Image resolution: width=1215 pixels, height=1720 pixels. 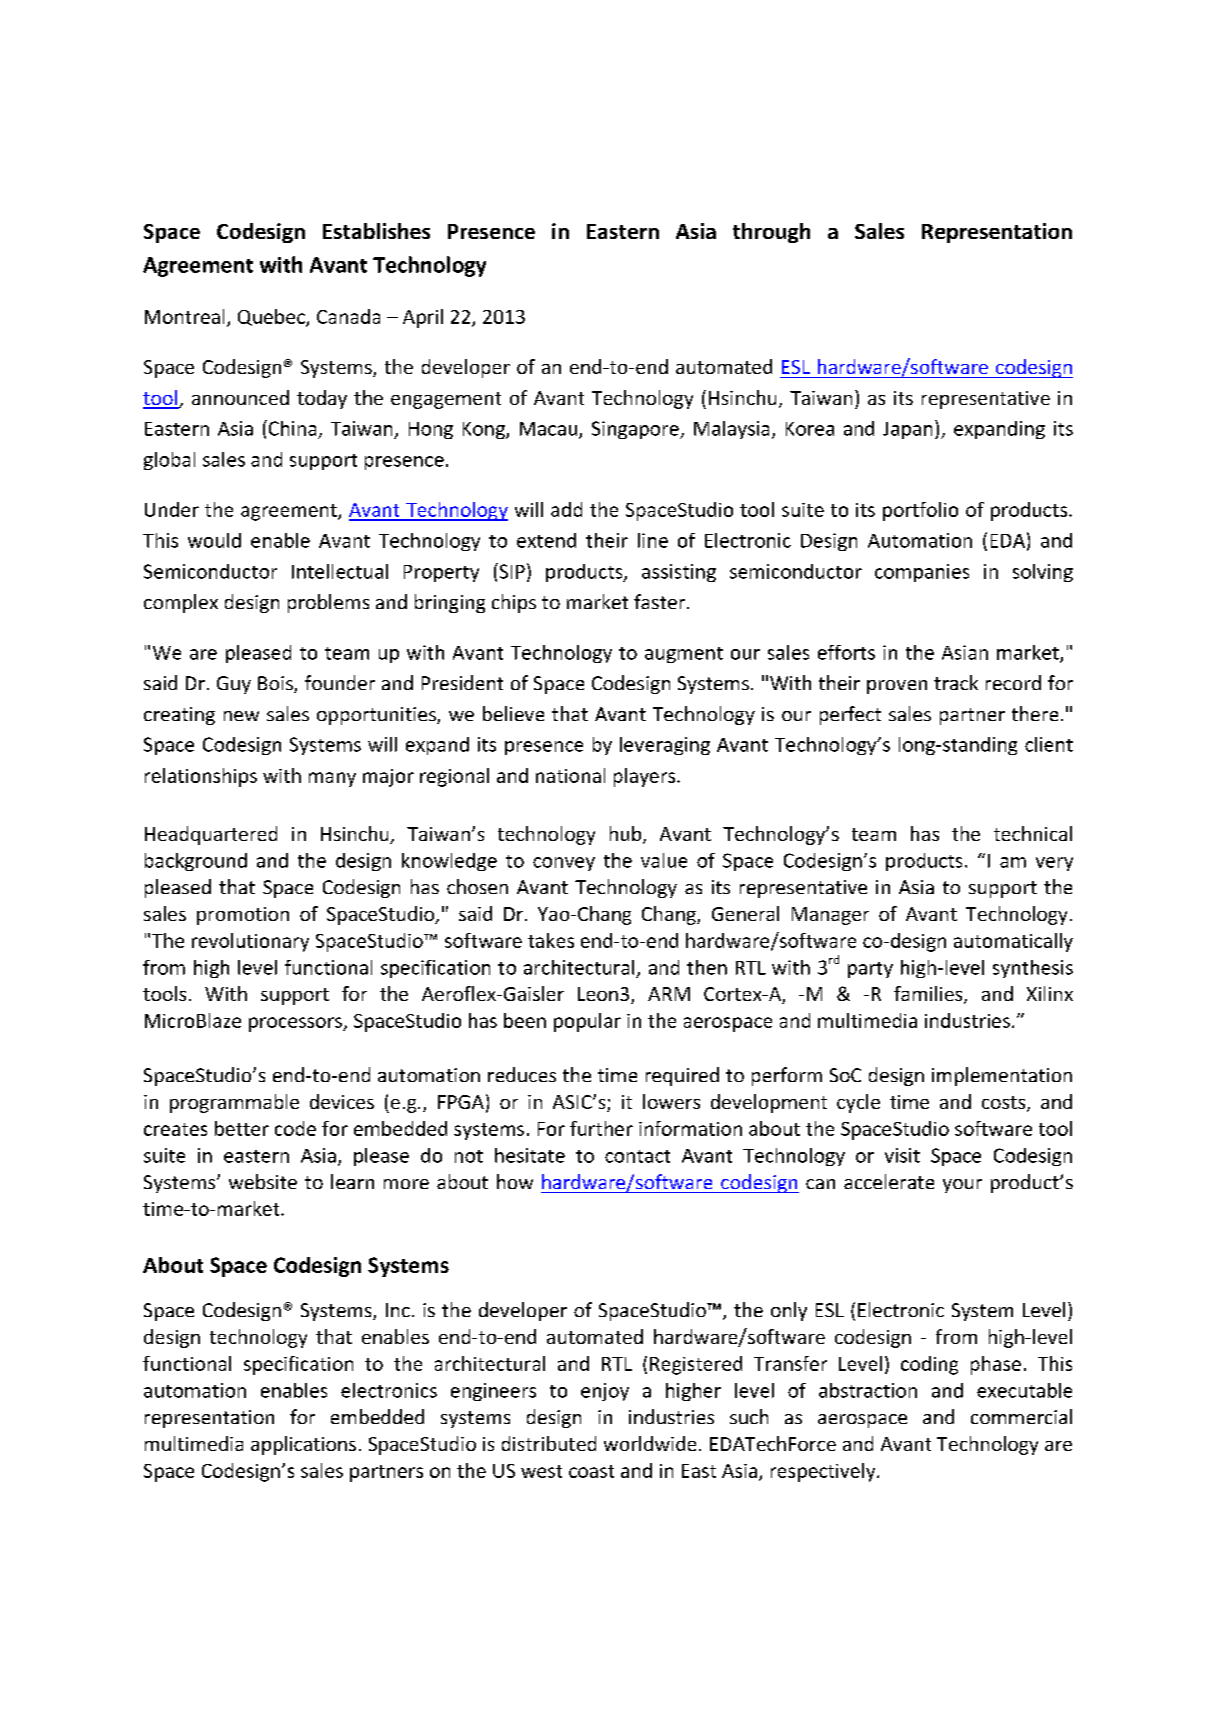 I want to click on worldwide, so click(x=650, y=1443).
